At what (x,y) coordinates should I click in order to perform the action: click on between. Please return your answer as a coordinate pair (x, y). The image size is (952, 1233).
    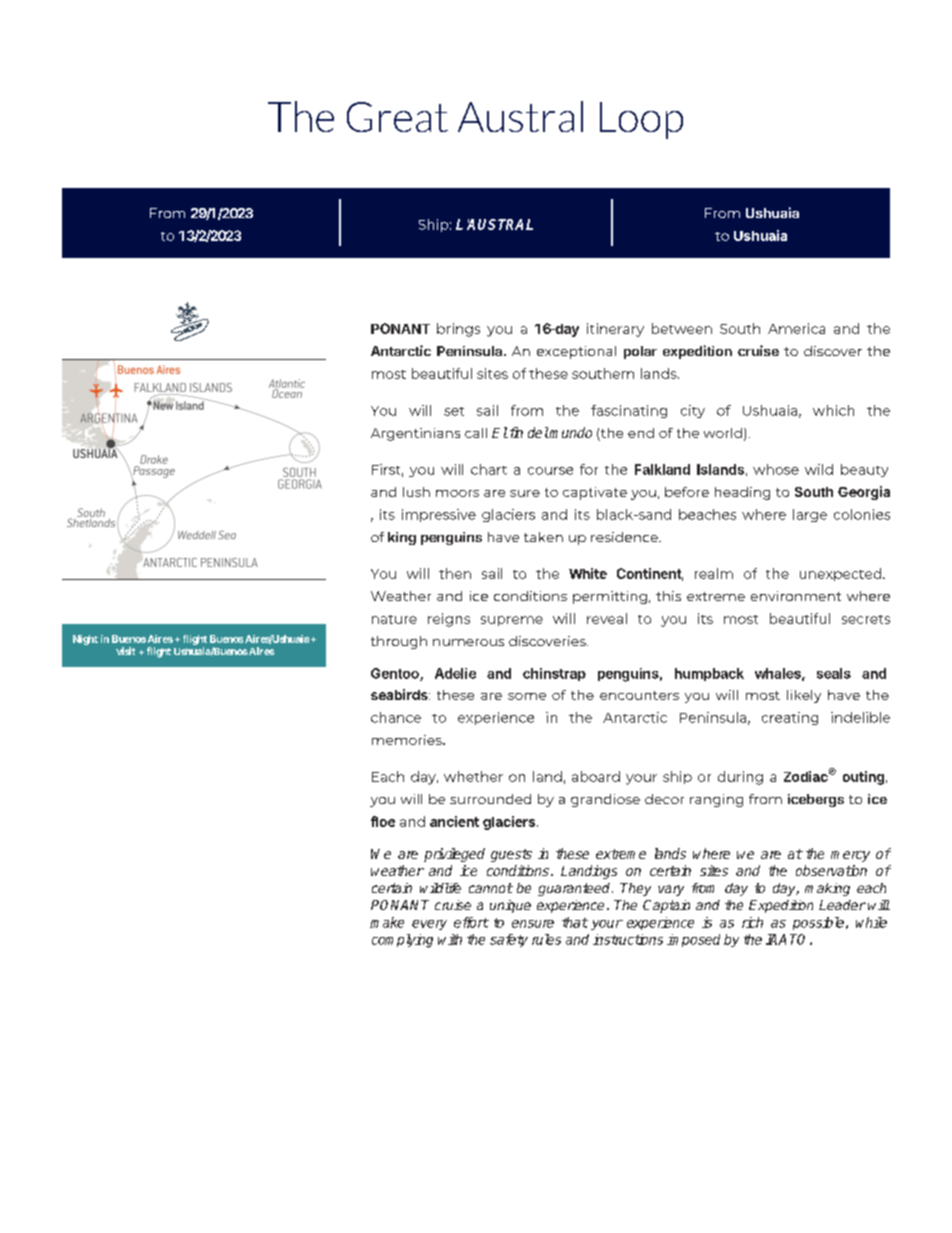
    Looking at the image, I should click on (682, 328).
